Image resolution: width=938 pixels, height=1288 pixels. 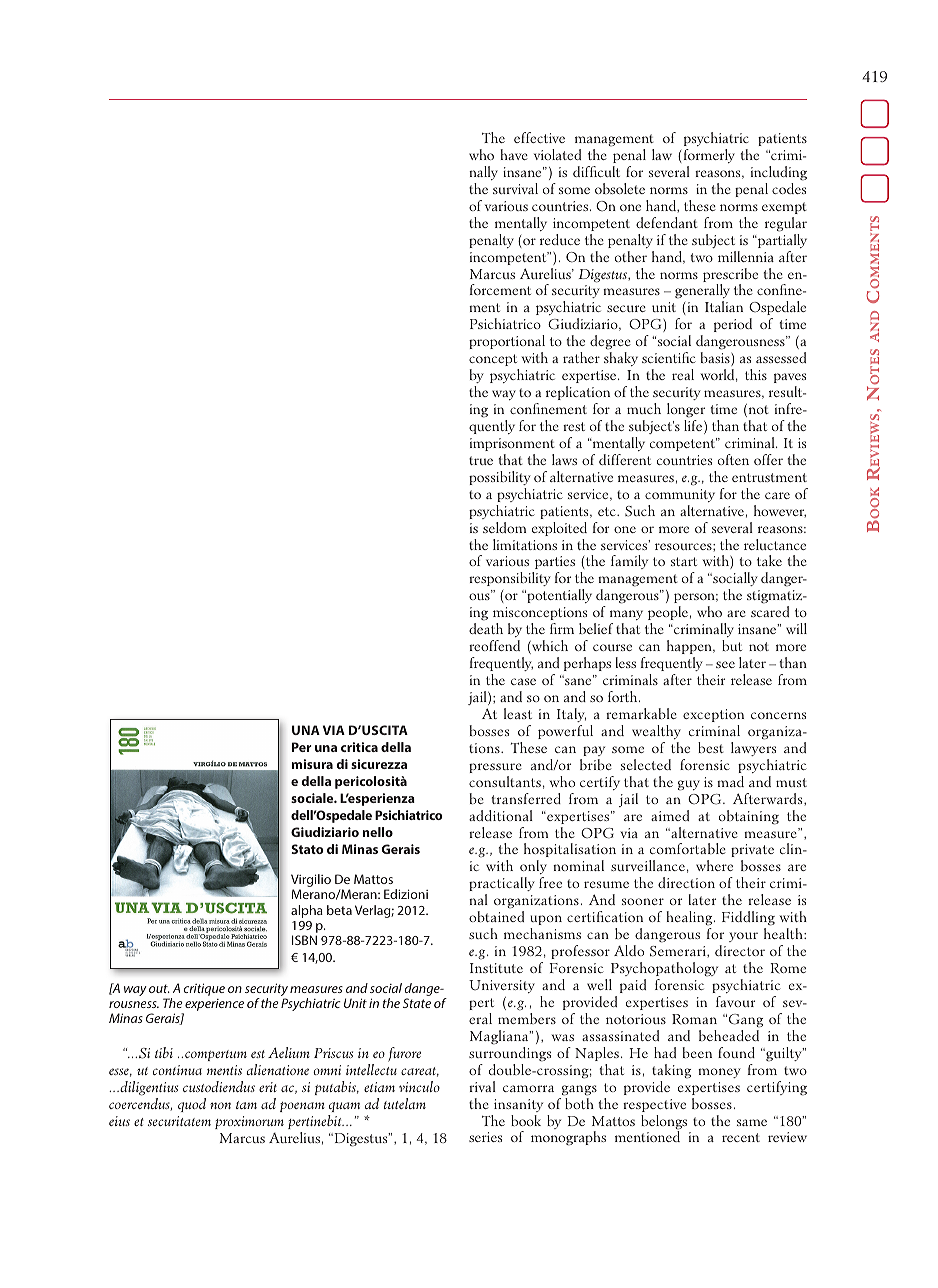 What do you see at coordinates (311, 882) in the screenshot?
I see `Virgilio` at bounding box center [311, 882].
